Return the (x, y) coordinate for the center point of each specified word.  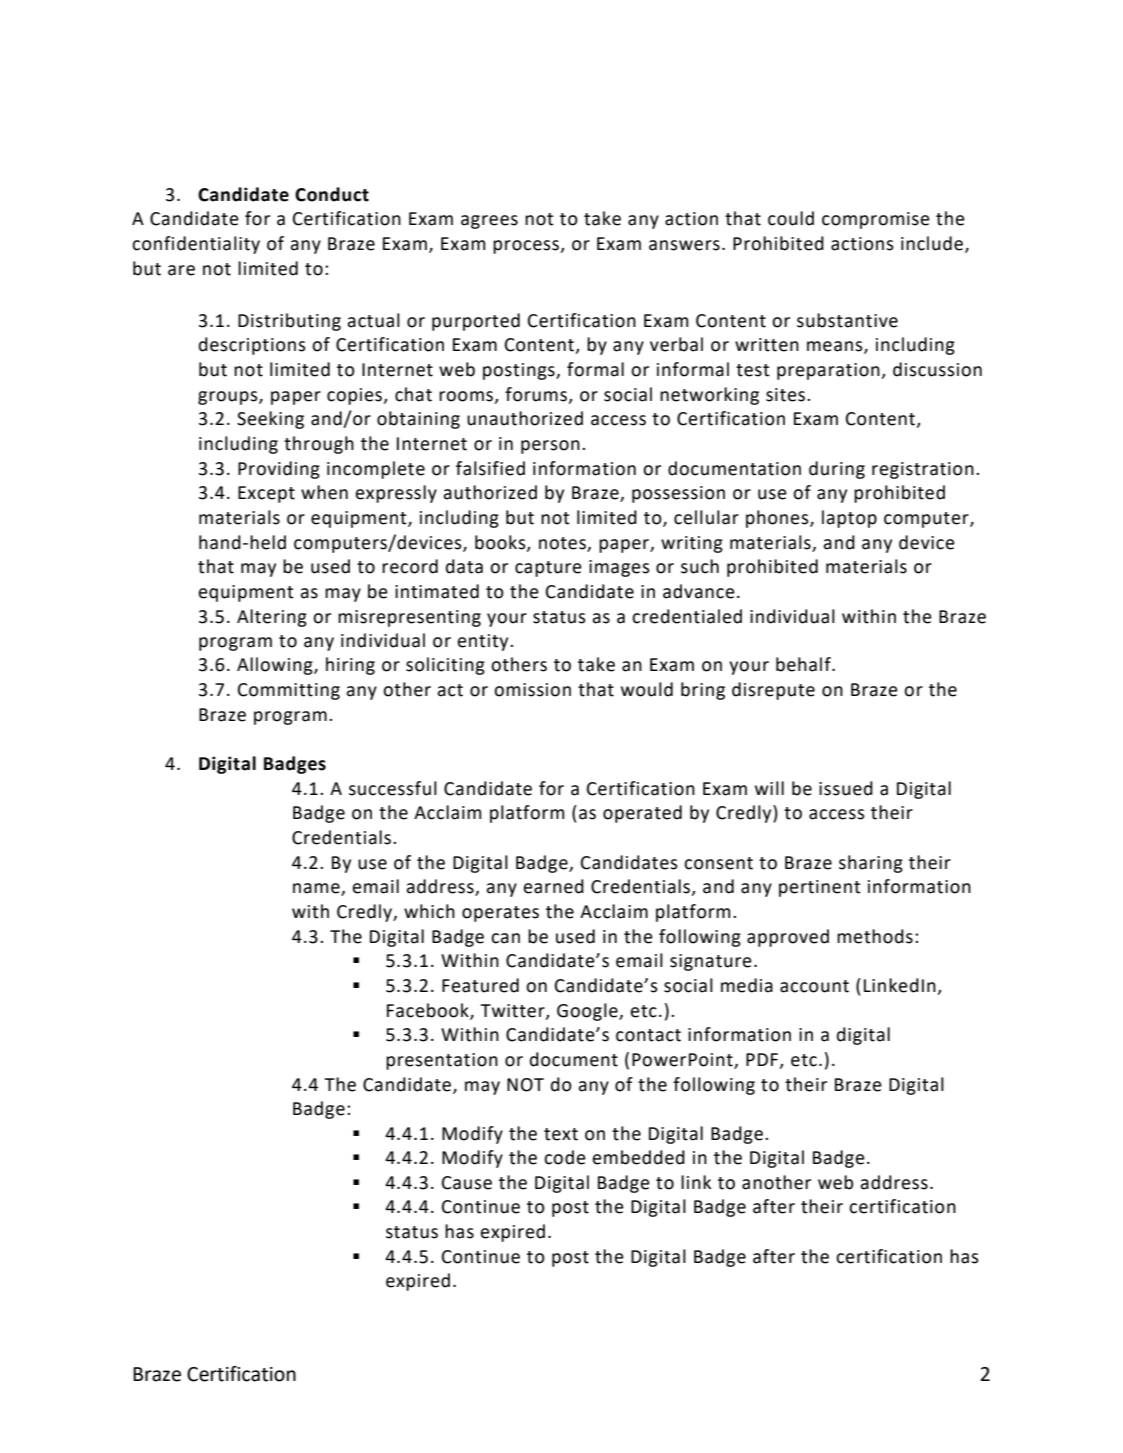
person (550, 447)
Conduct (332, 194)
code (565, 1157)
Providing (279, 470)
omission (532, 690)
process (527, 247)
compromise (876, 220)
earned (554, 886)
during (837, 470)
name (317, 889)
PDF (762, 1059)
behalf (804, 664)
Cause (467, 1183)
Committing (289, 691)
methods (875, 936)
